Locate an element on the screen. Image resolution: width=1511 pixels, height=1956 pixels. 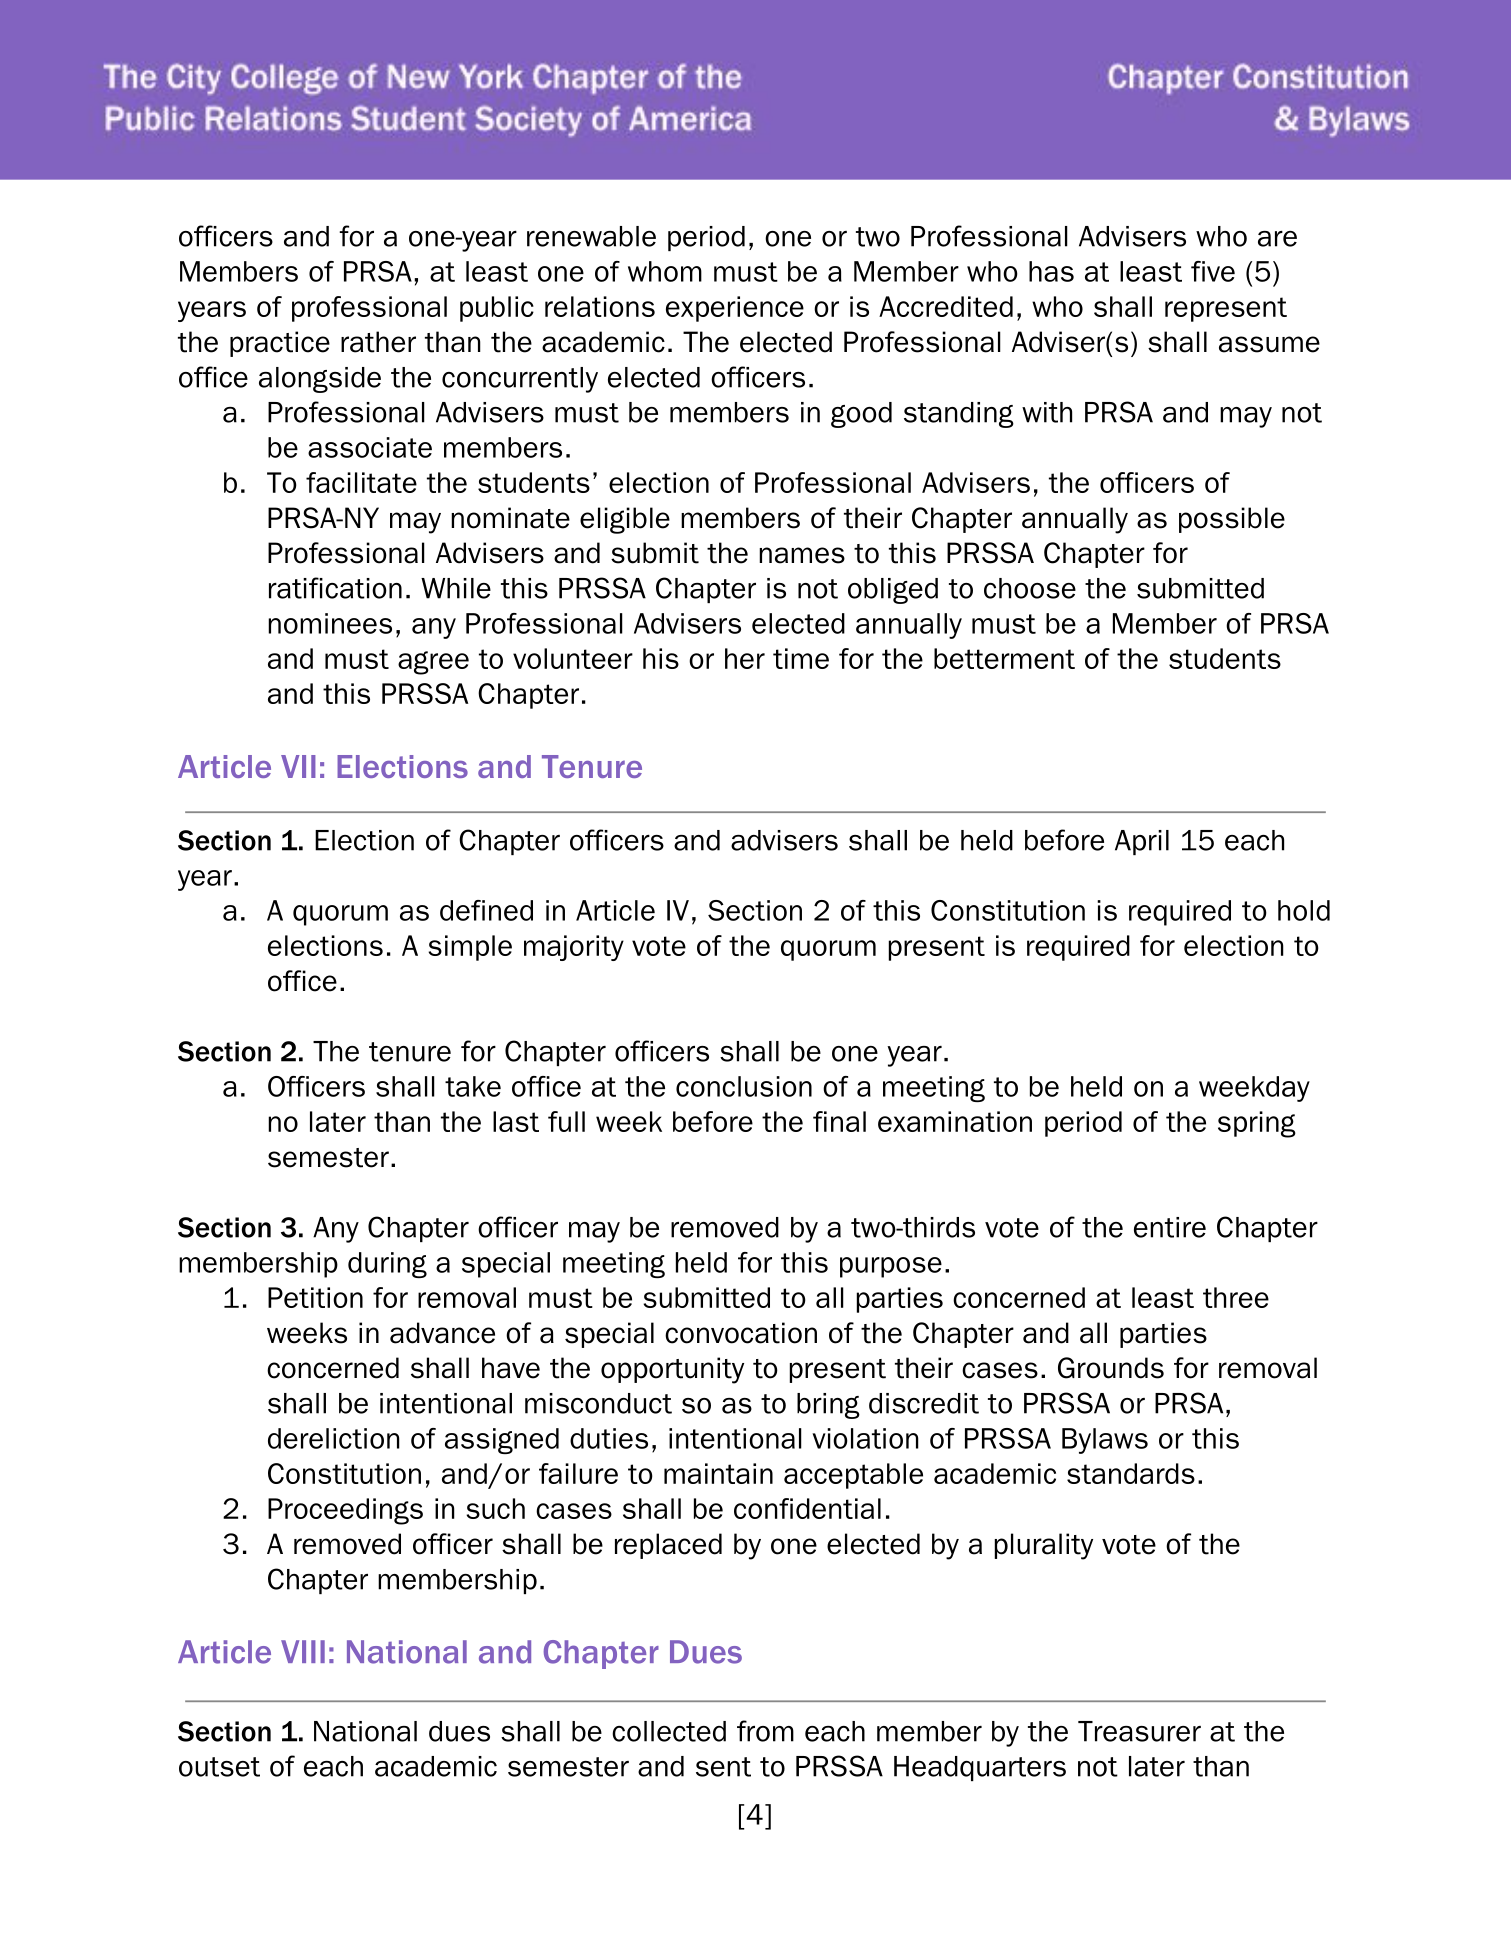
experience is located at coordinates (735, 309).
